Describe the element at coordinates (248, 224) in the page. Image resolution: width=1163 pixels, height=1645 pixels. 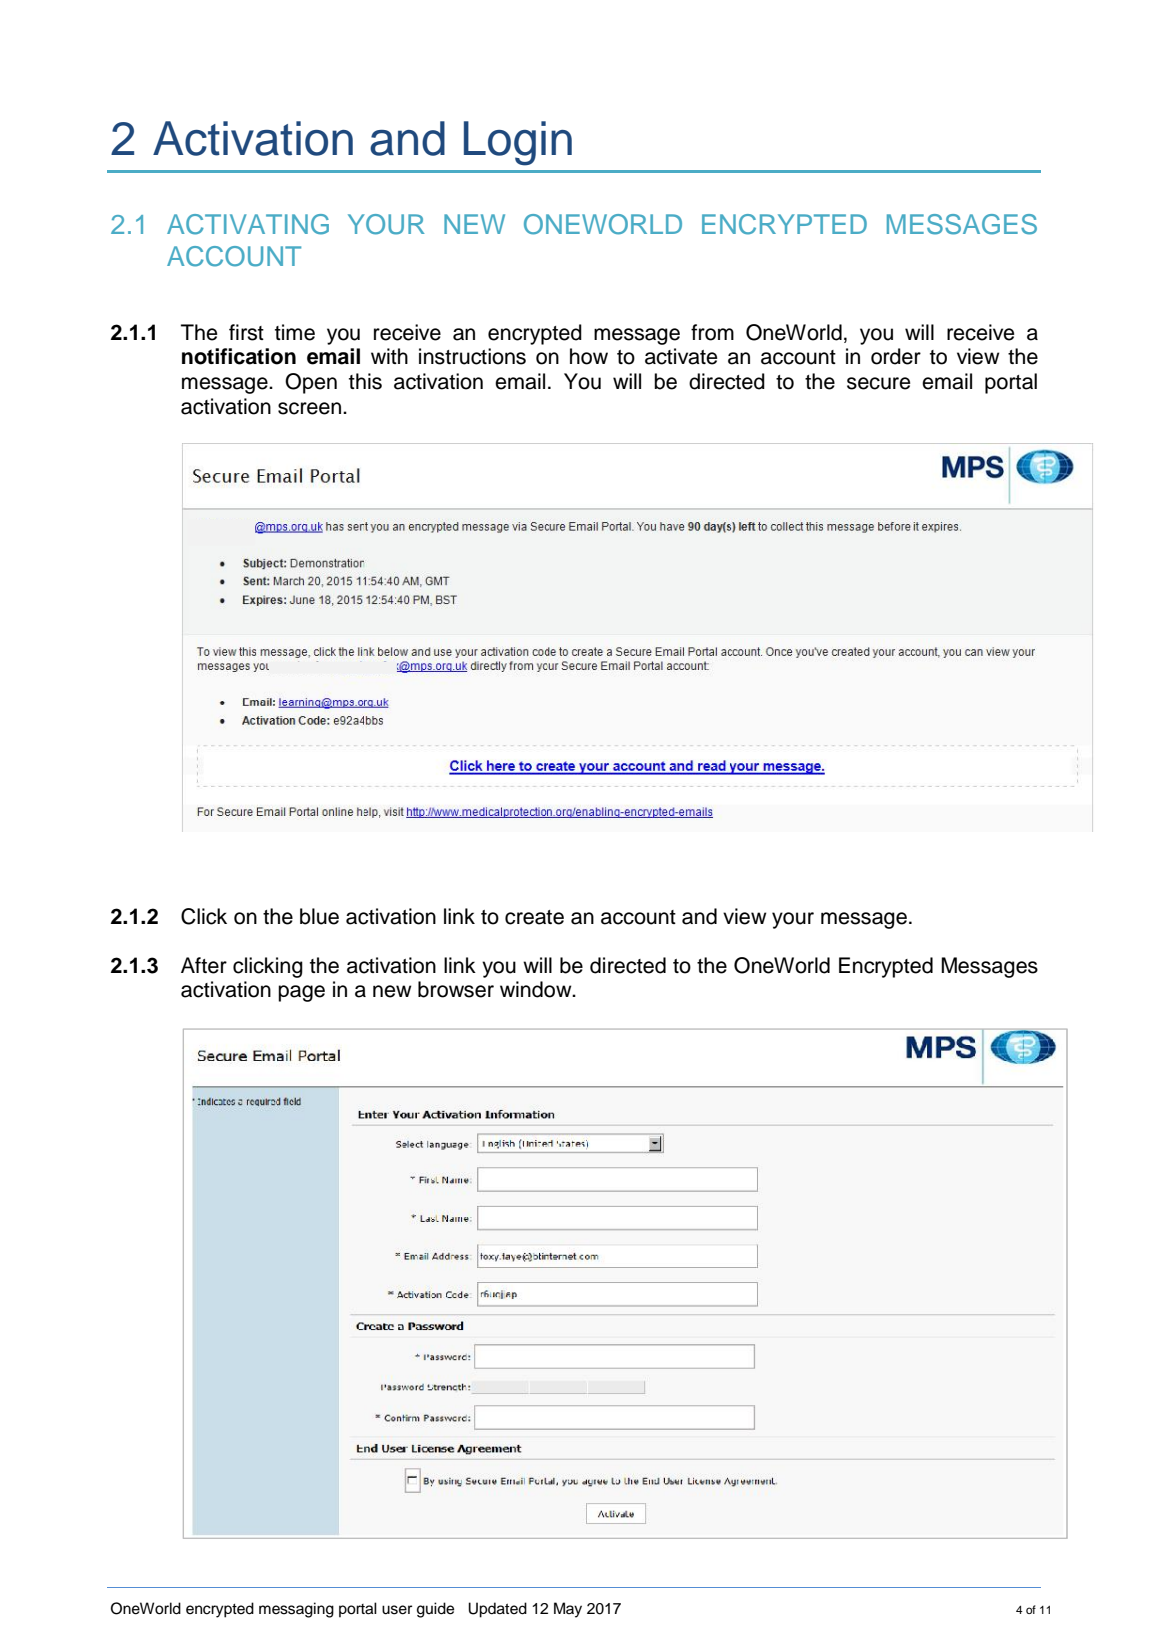
I see `ACTIVATING` at that location.
